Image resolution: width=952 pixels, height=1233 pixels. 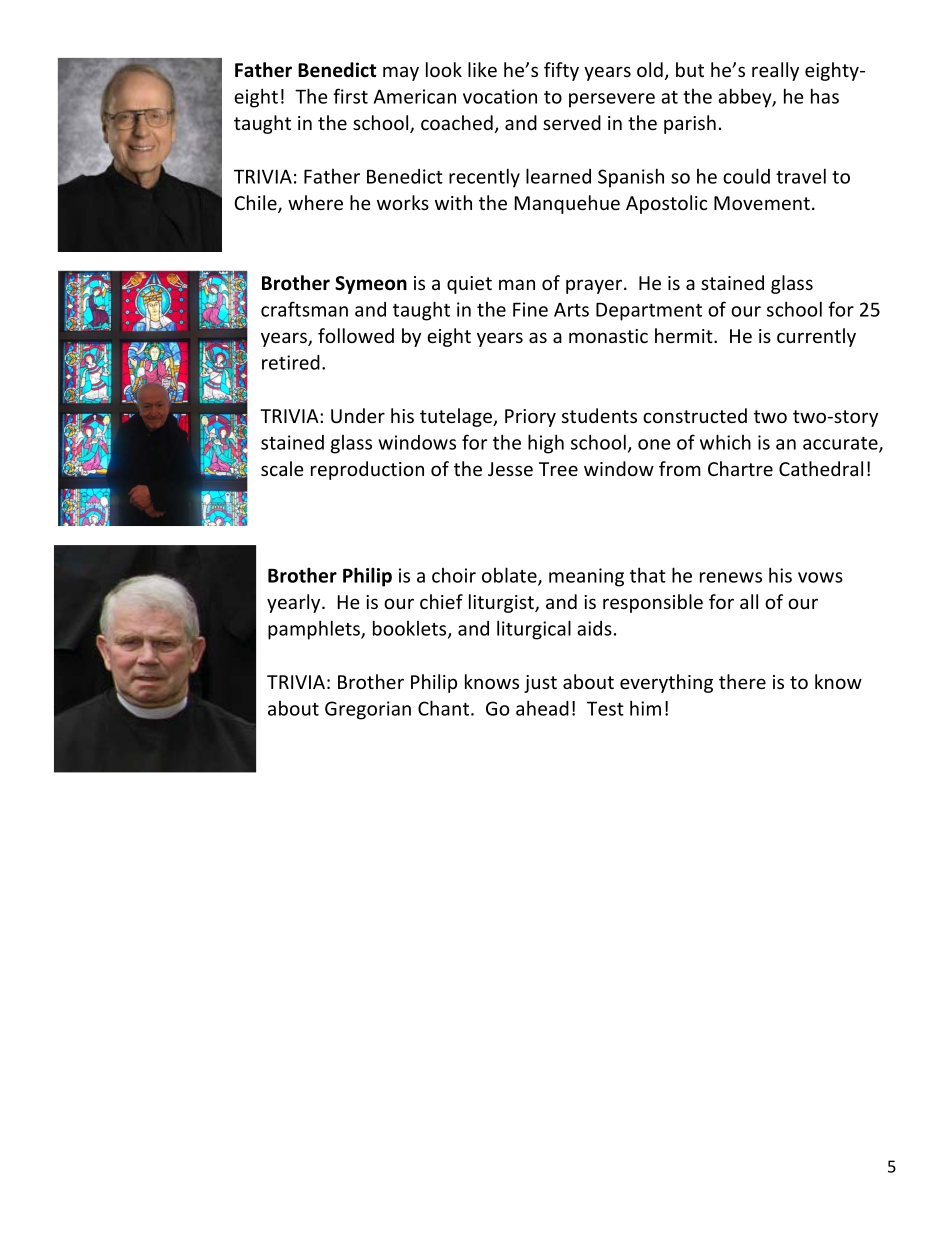 I want to click on fifty, so click(x=561, y=71).
